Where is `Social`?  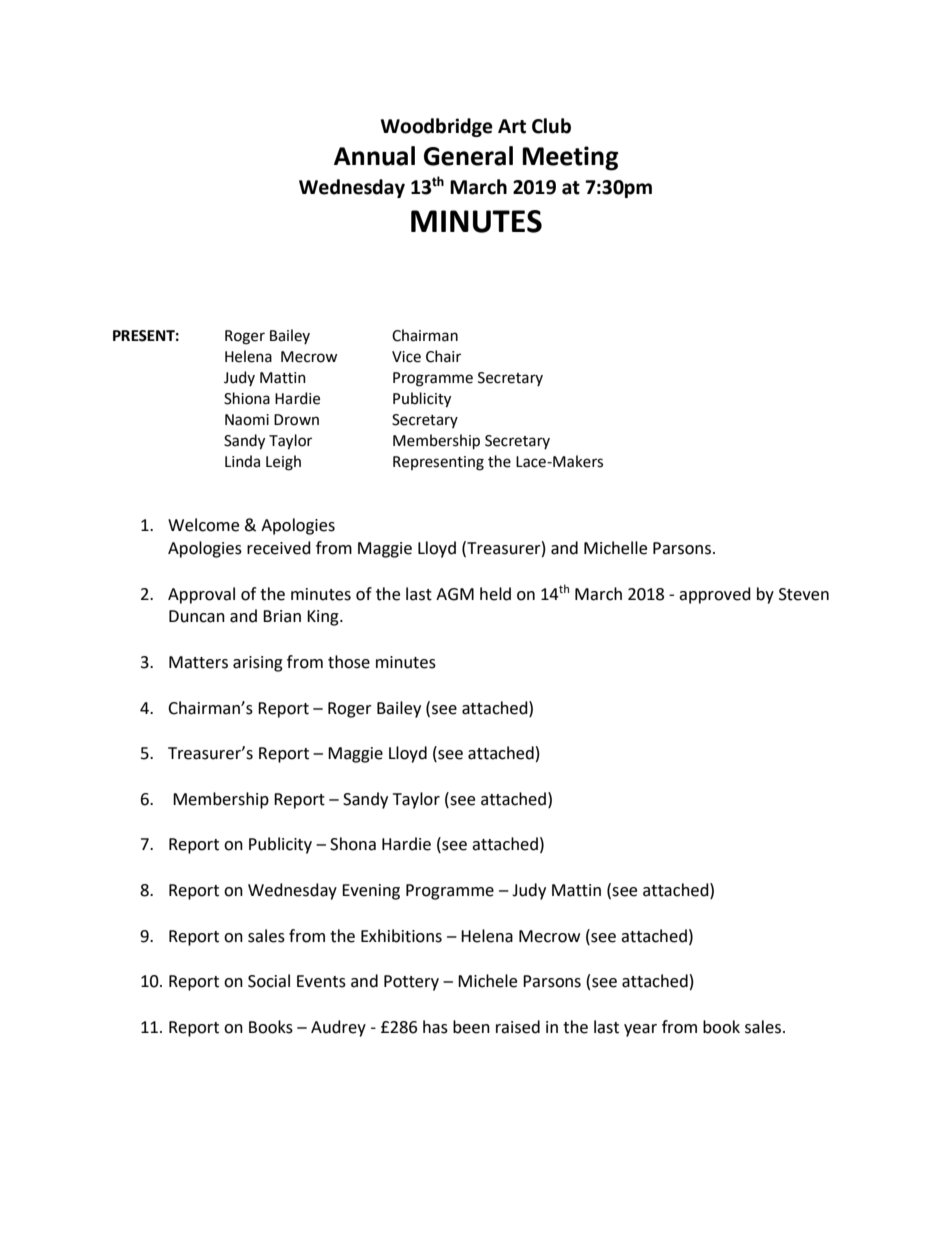 Social is located at coordinates (269, 981).
